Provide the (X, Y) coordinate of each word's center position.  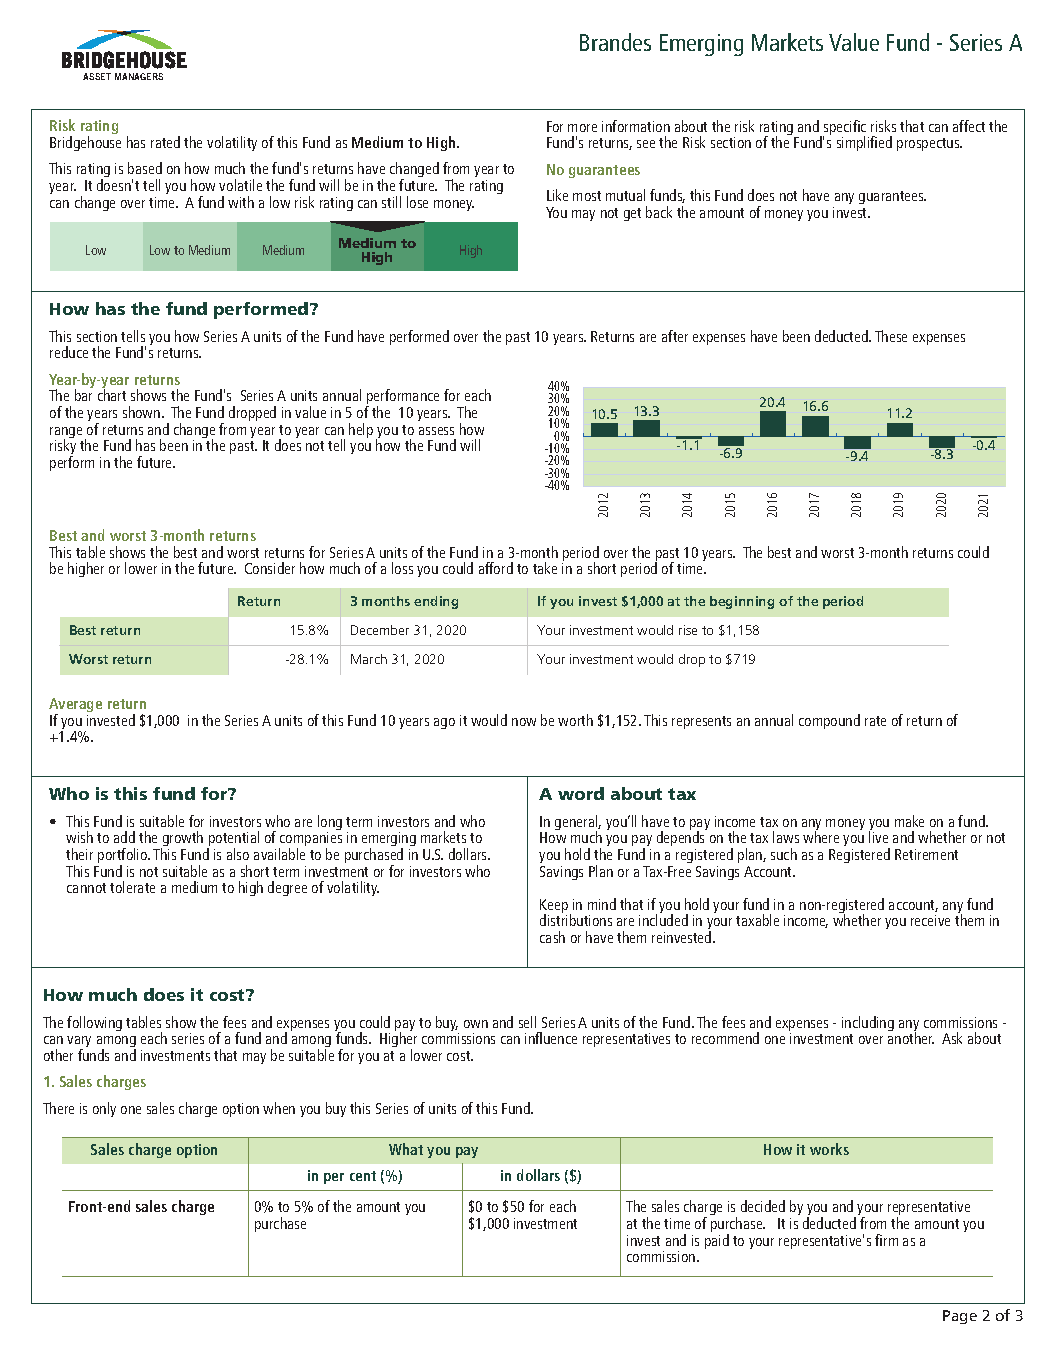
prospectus (929, 144)
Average (75, 707)
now (524, 722)
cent (363, 1176)
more (582, 128)
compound (829, 721)
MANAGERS (139, 76)
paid (717, 1241)
